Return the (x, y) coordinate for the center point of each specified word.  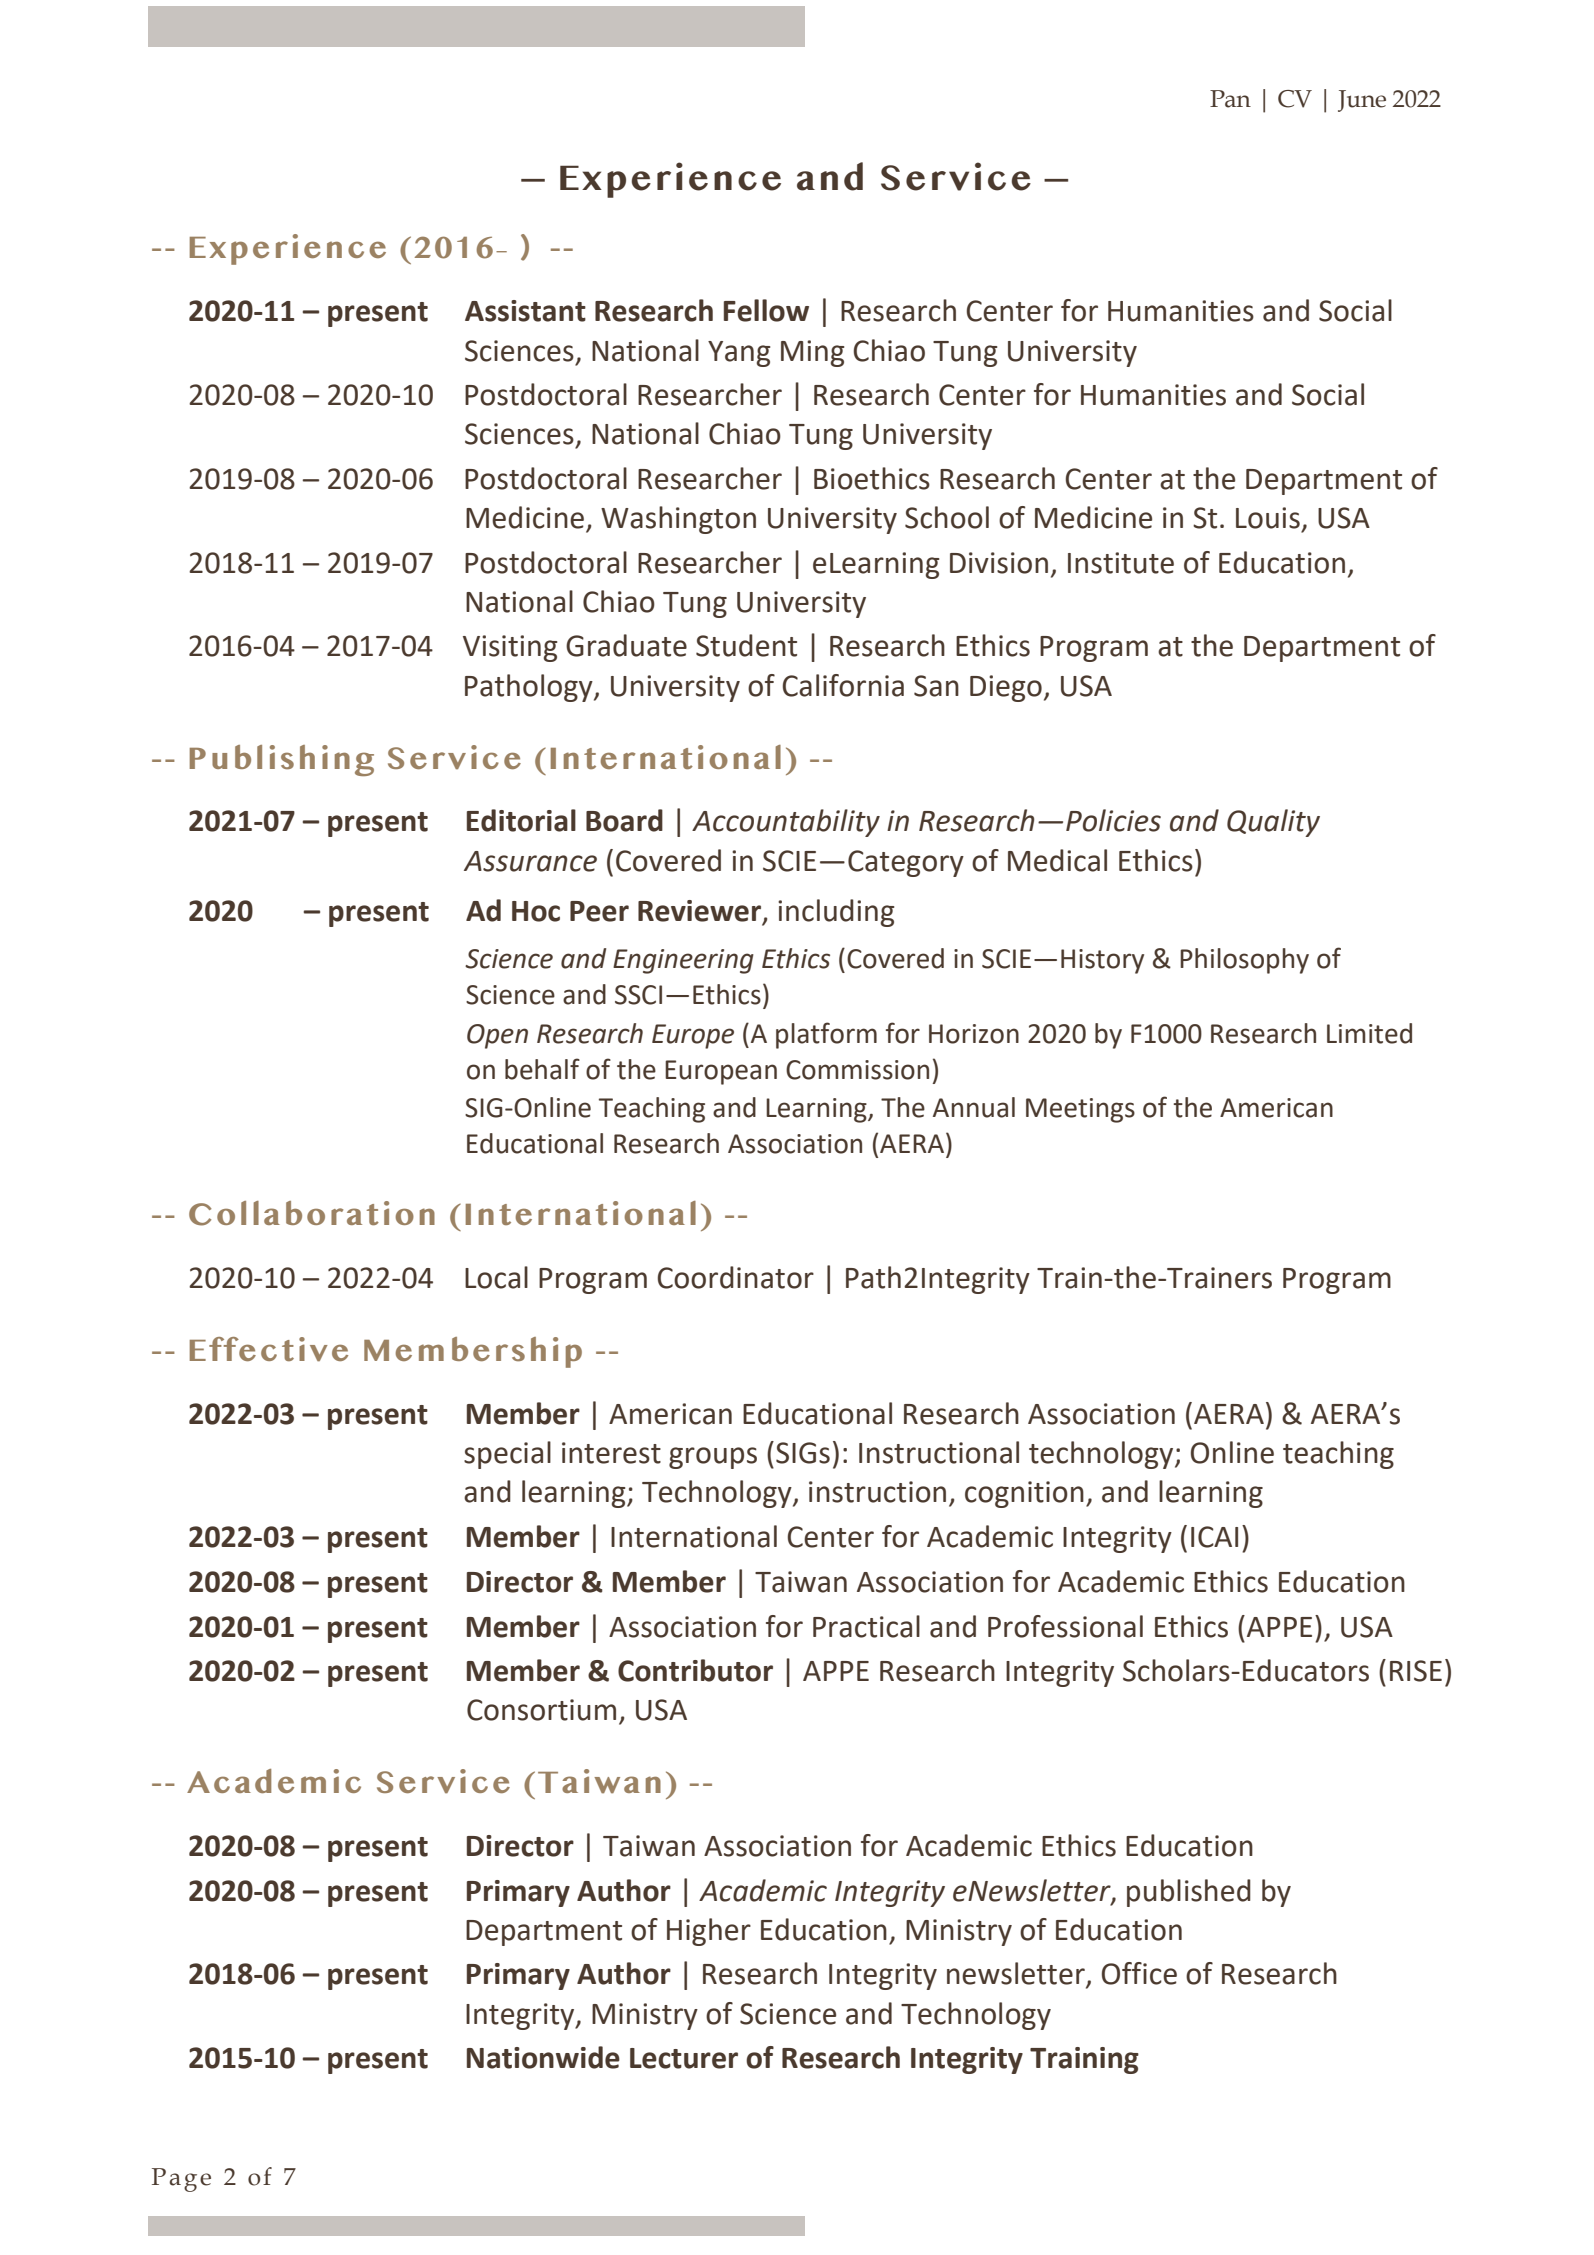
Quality (1273, 823)
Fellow (766, 310)
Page (181, 2180)
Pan (1230, 99)
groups (713, 1458)
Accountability (786, 823)
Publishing (282, 760)
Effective (269, 1349)
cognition (1024, 1494)
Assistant (525, 311)
